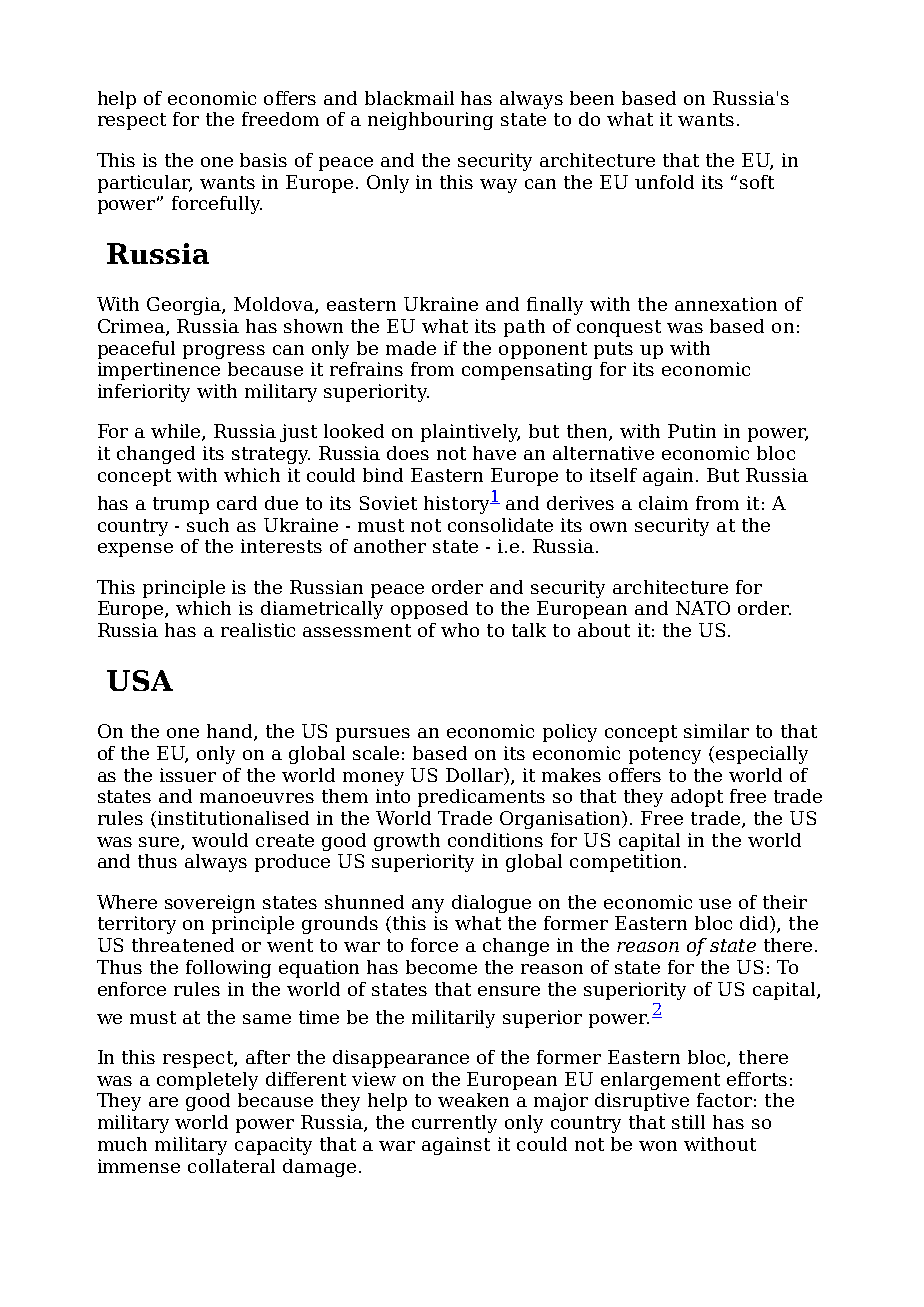  What do you see at coordinates (210, 904) in the image?
I see `sovereign` at bounding box center [210, 904].
